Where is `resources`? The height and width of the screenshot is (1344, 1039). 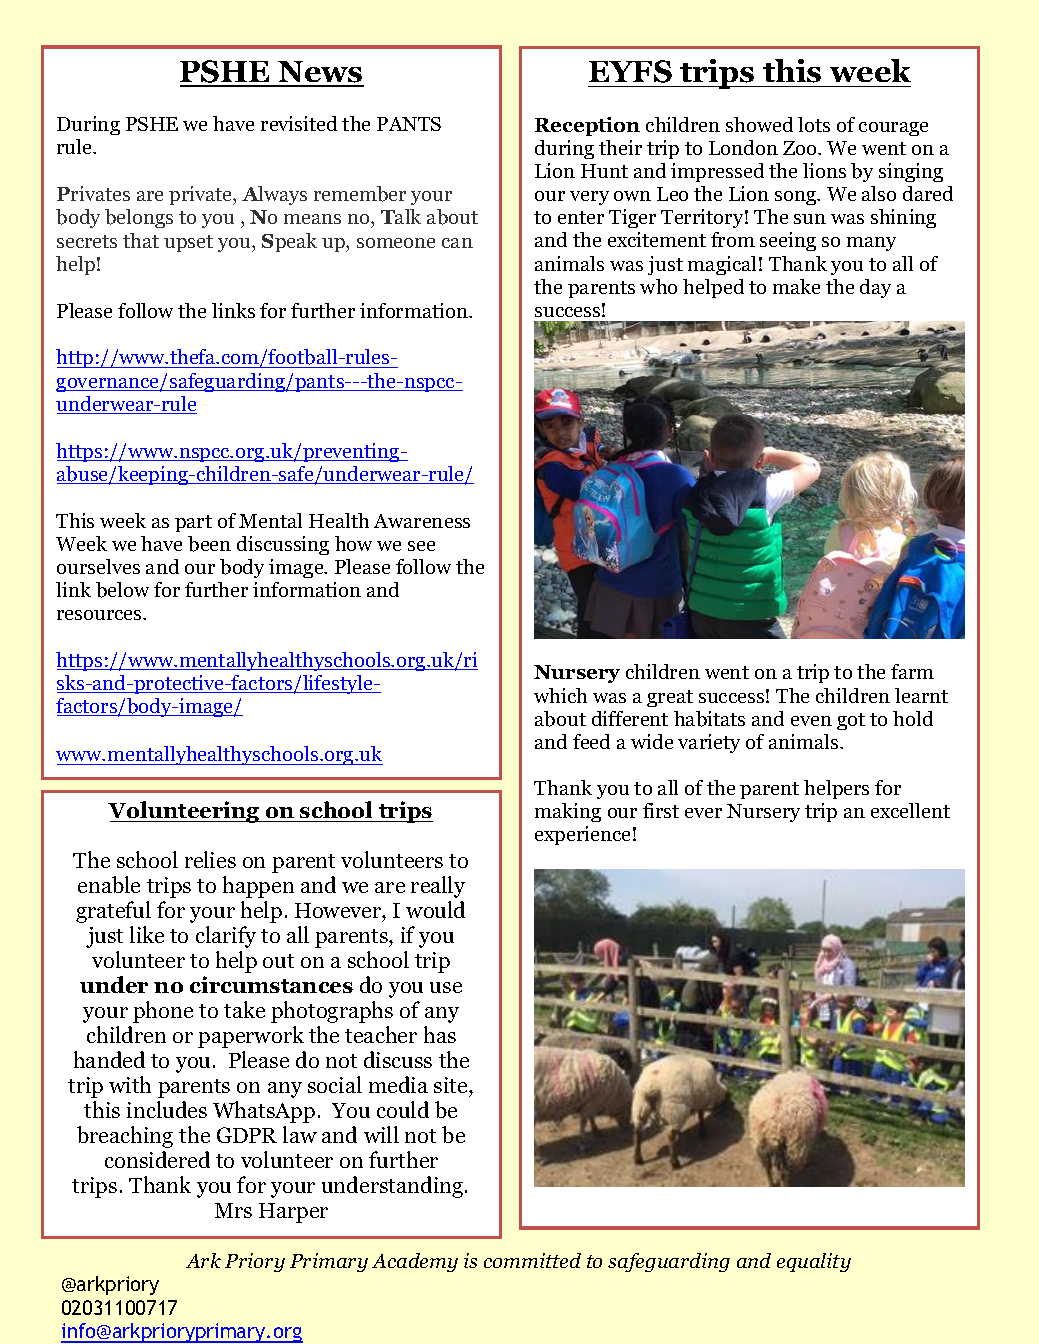
resources is located at coordinates (100, 615).
